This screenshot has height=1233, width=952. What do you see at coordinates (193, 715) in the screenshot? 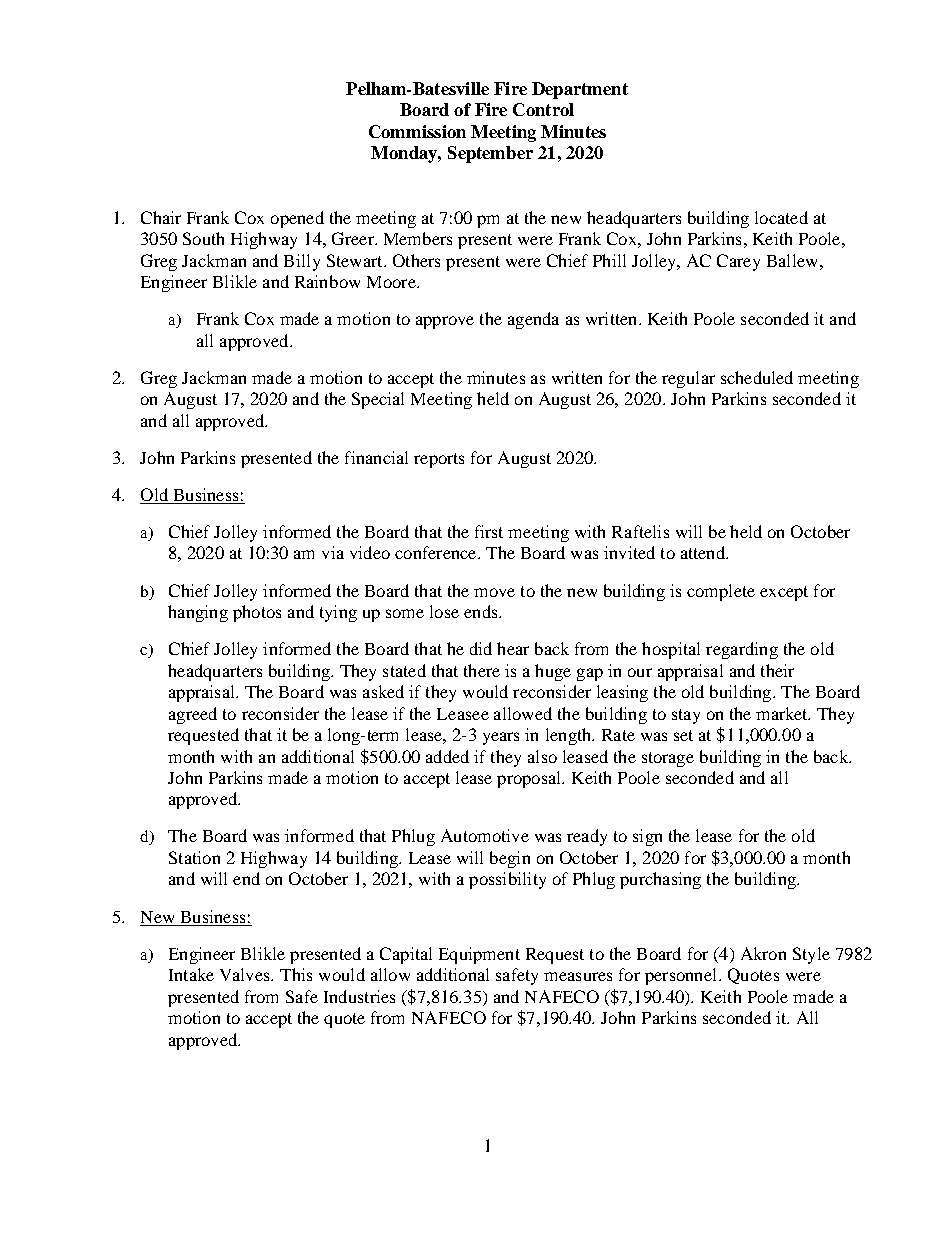
I see `agreed` at bounding box center [193, 715].
